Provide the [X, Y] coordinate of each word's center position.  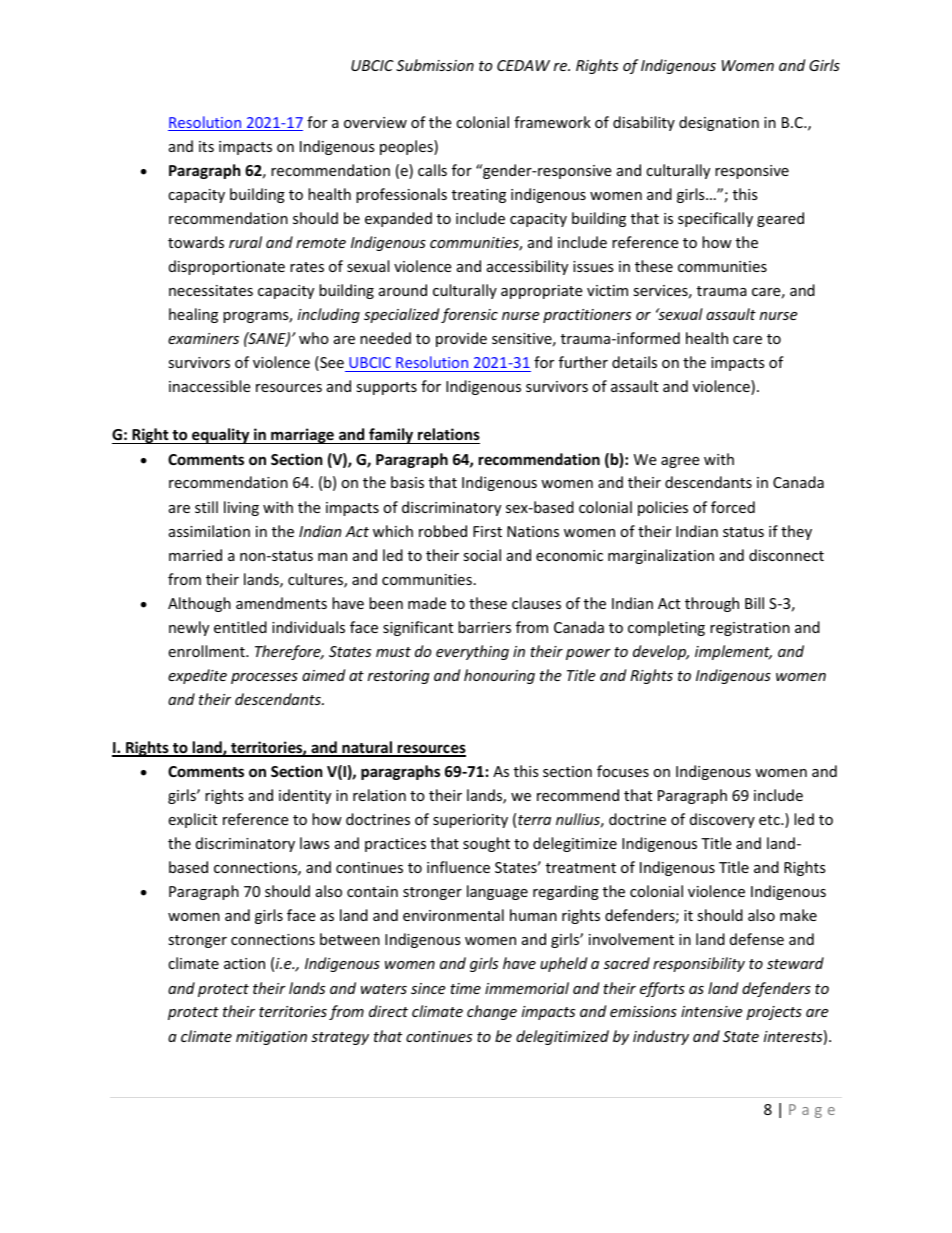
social [482, 555]
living [241, 508]
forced [733, 507]
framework [552, 122]
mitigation [271, 1038]
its [206, 146]
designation [719, 123]
